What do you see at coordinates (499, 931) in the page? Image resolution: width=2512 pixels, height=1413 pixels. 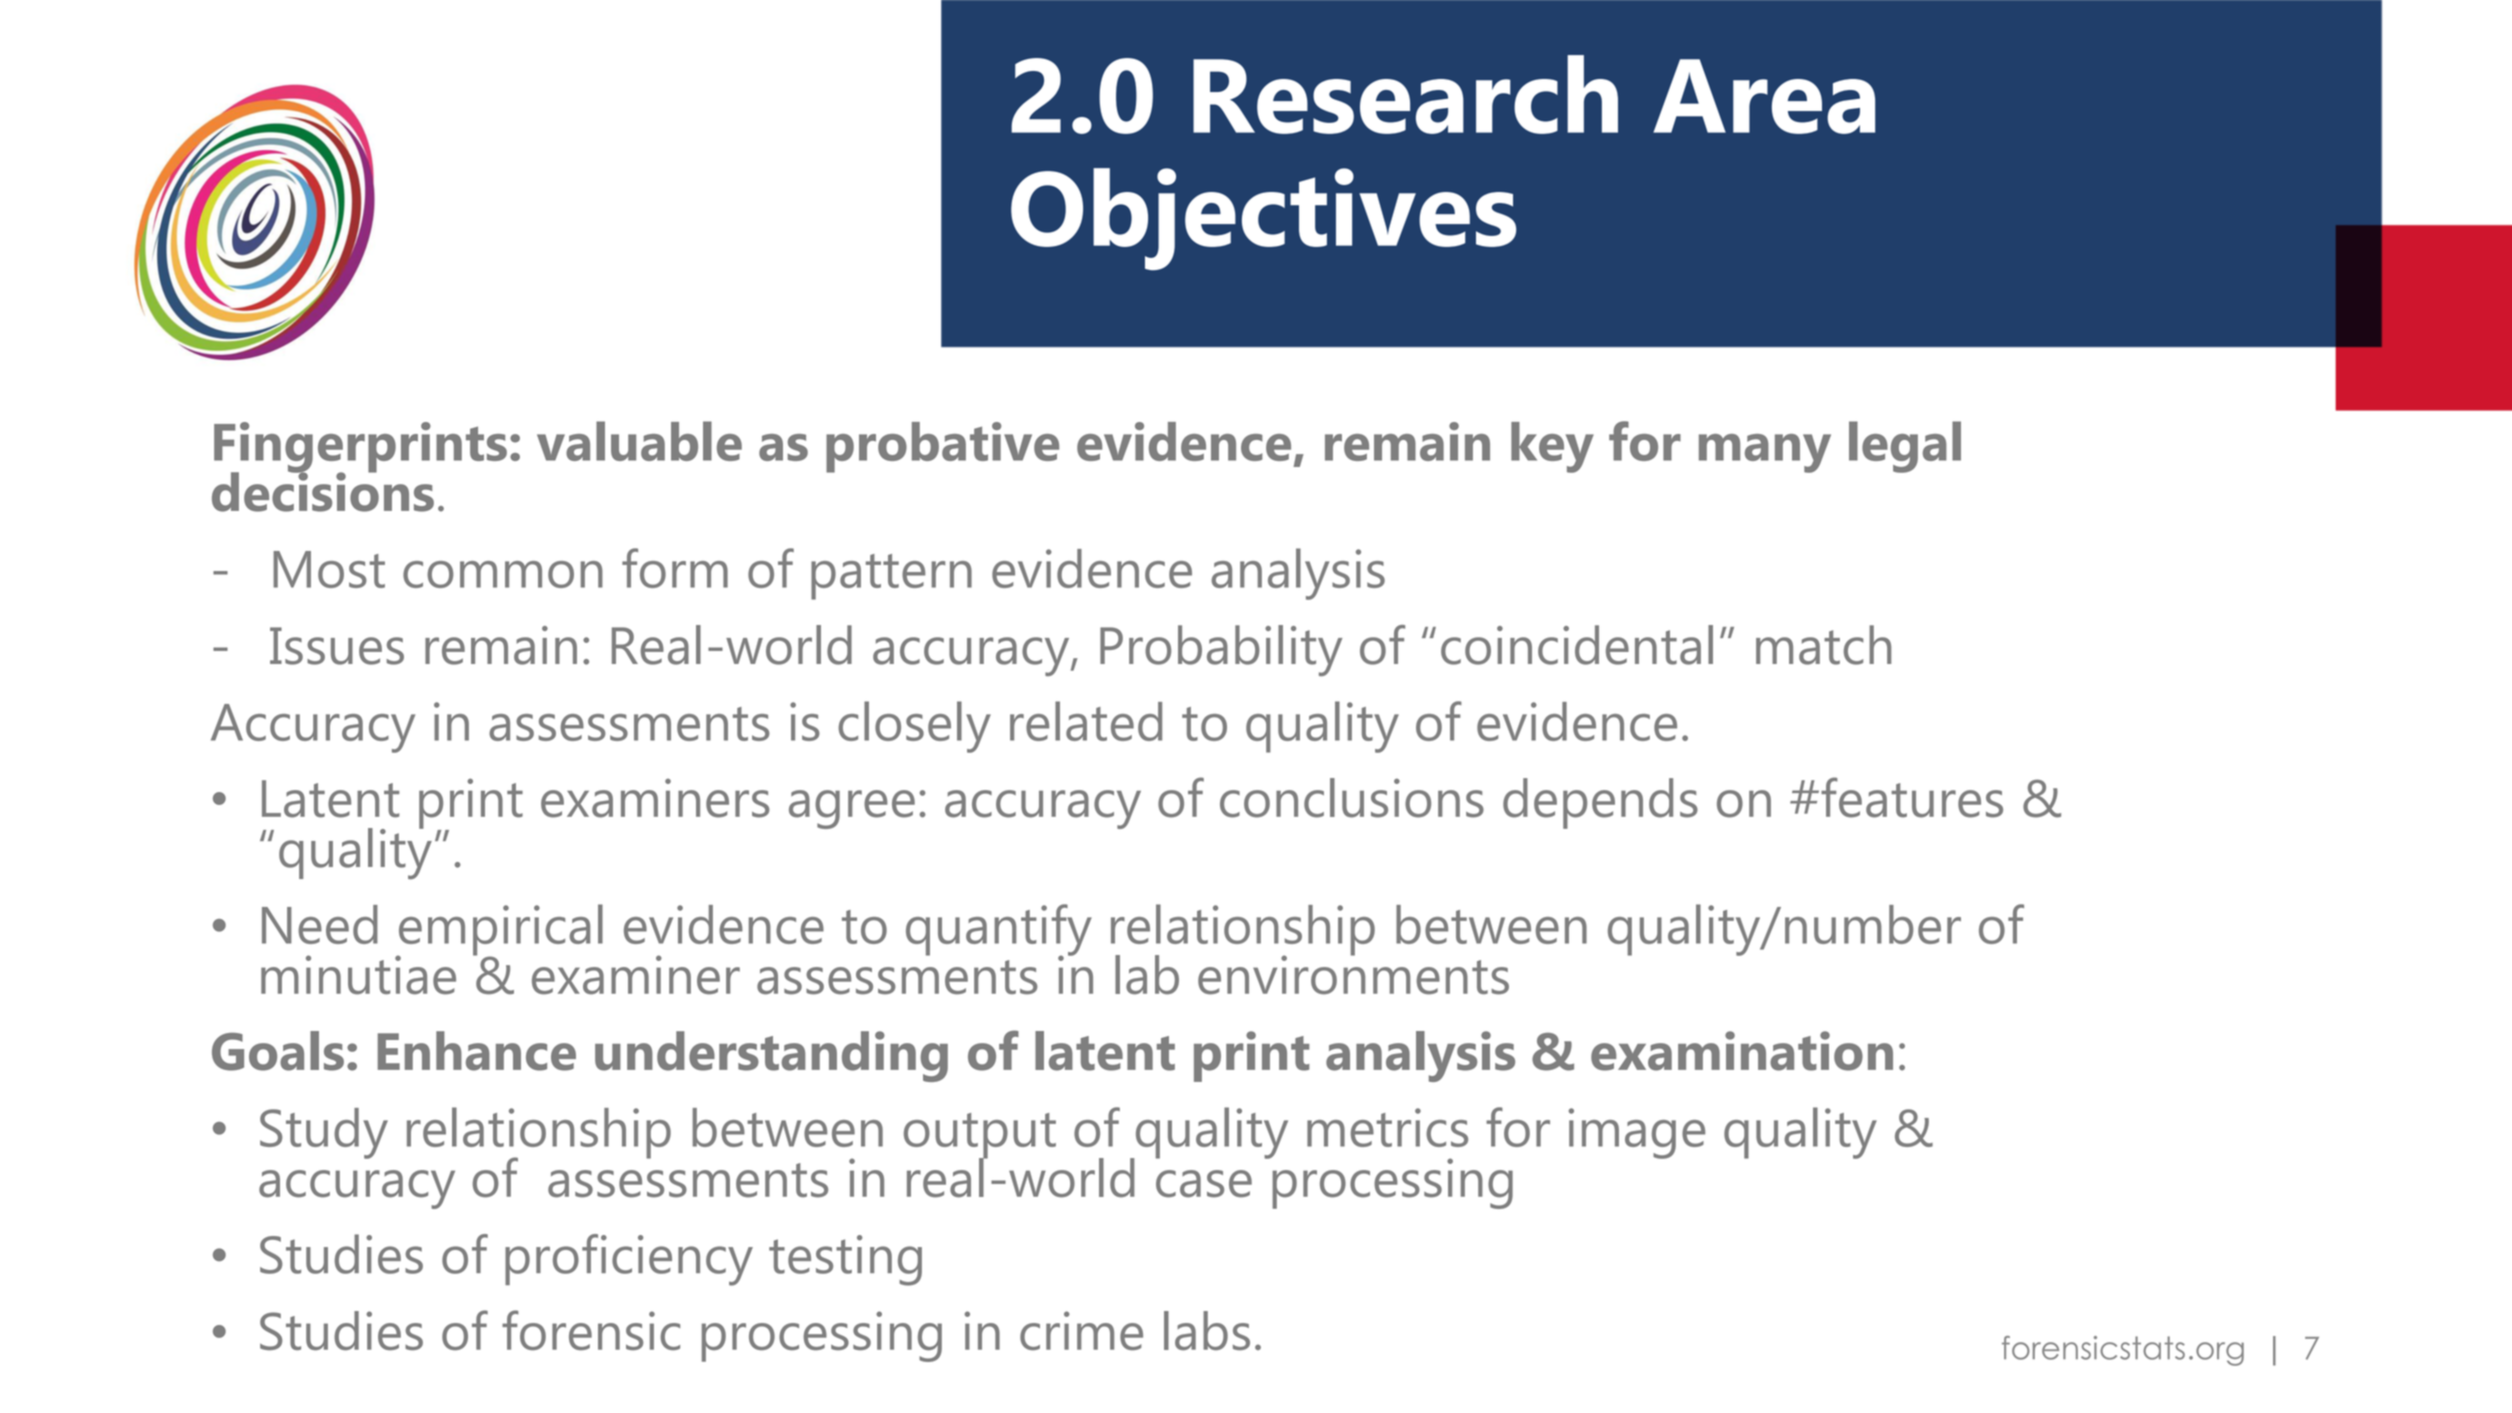 I see `empirical` at bounding box center [499, 931].
